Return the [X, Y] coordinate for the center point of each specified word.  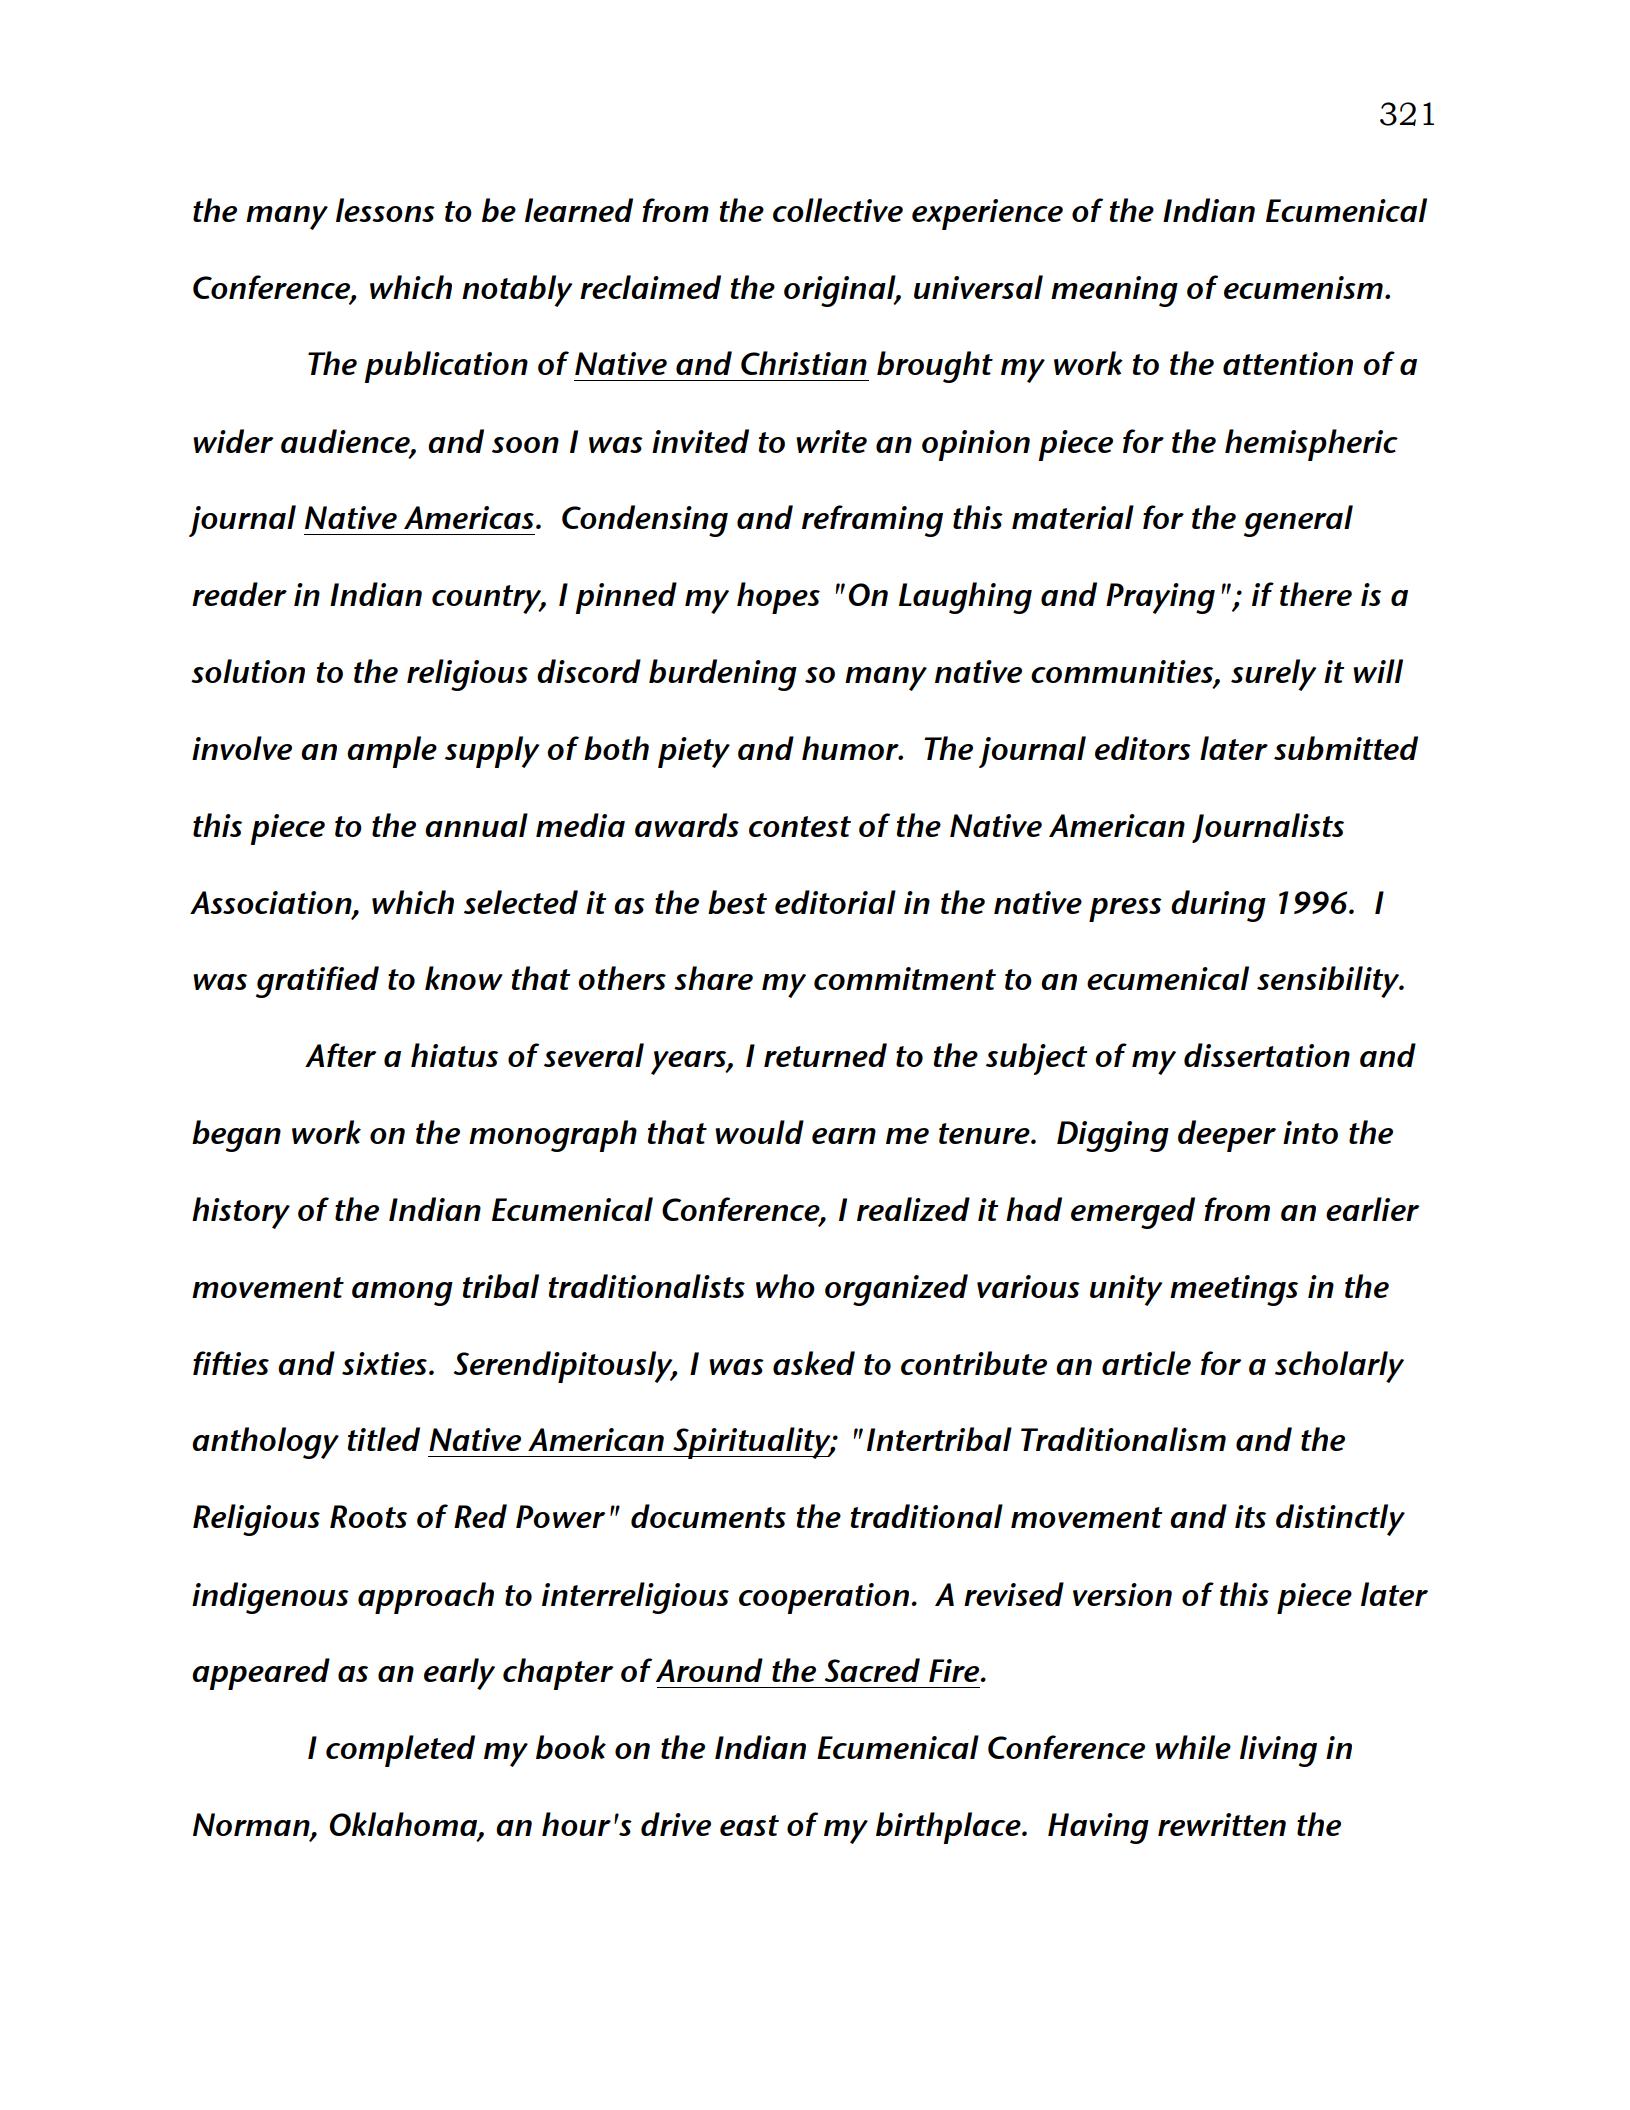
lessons [385, 210]
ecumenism [1303, 287]
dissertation [1267, 1055]
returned [825, 1055]
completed [400, 1751]
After [341, 1055]
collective [838, 210]
